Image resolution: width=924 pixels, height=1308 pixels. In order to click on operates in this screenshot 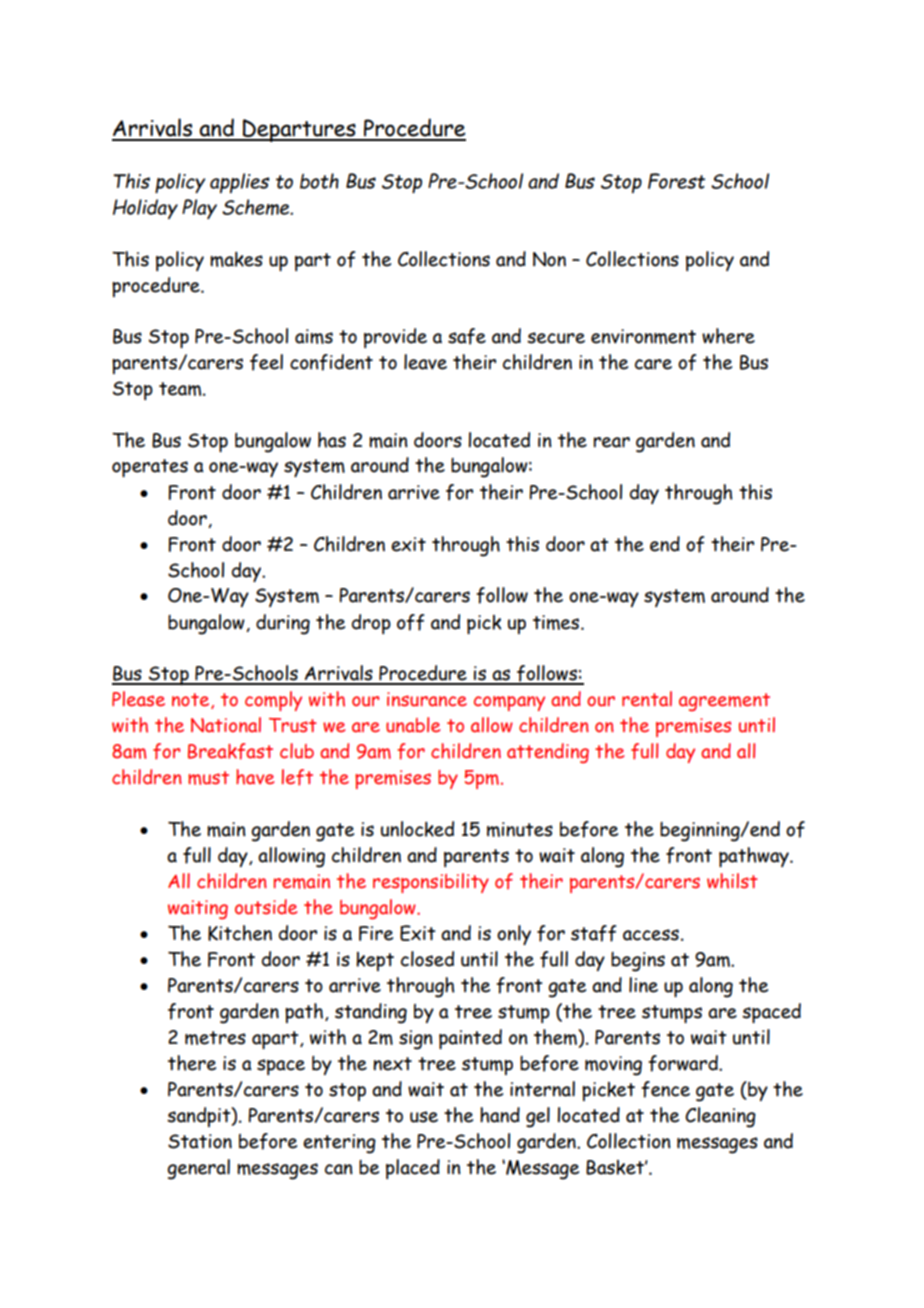, I will do `click(150, 468)`.
